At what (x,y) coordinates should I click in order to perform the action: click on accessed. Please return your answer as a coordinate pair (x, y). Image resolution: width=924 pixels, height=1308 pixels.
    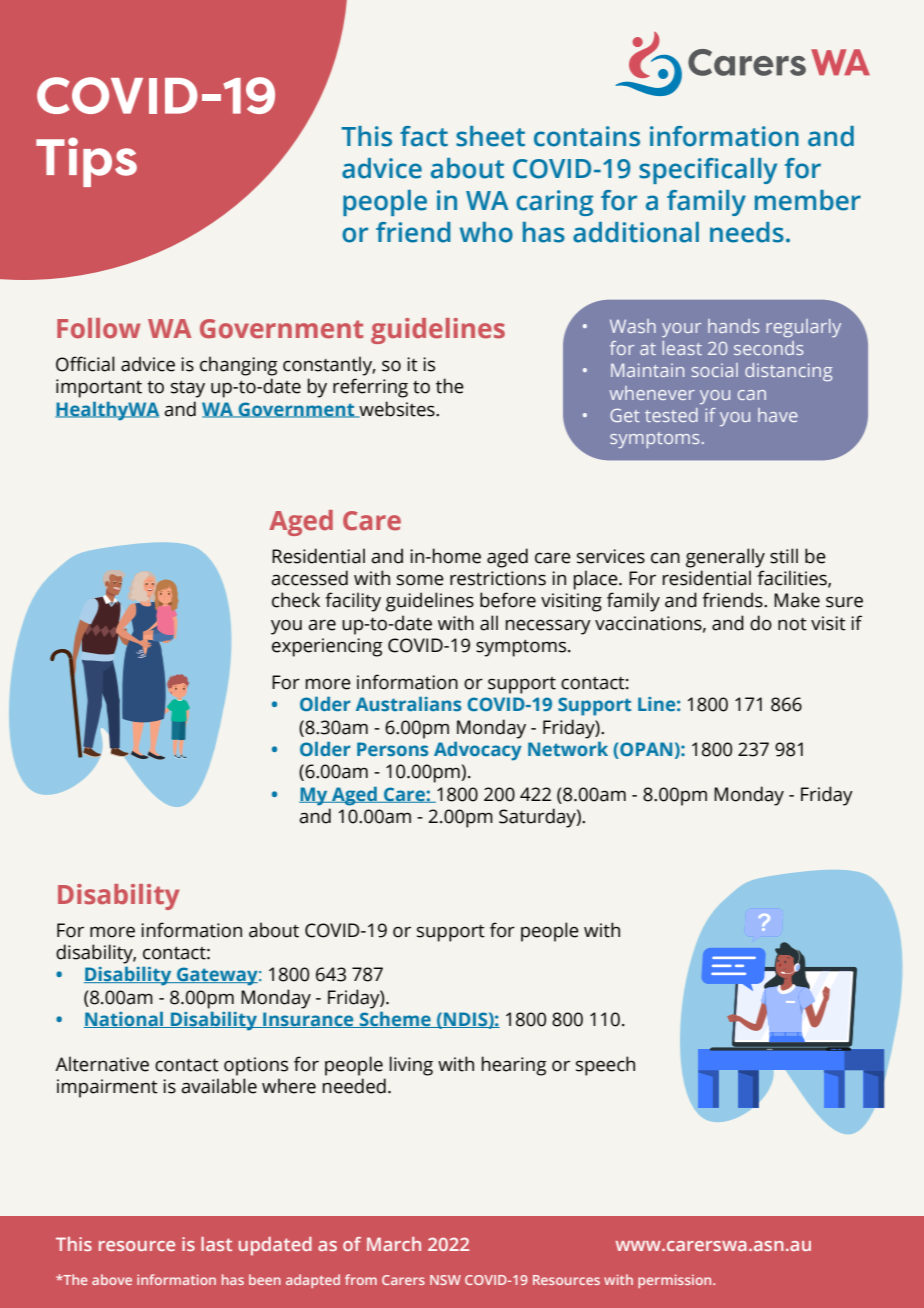
    Looking at the image, I should click on (309, 578).
